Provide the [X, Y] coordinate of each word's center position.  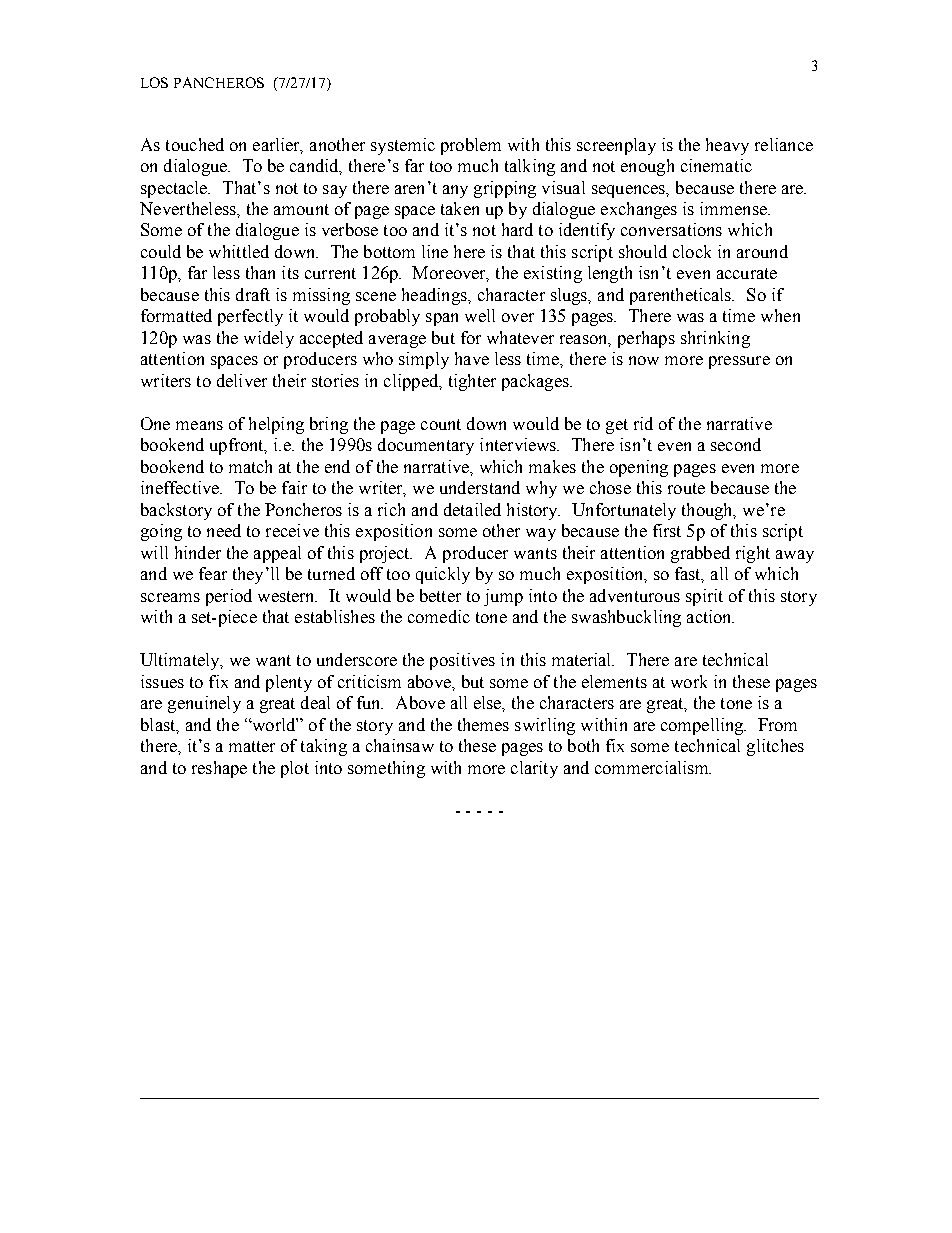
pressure [739, 362]
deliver [242, 380]
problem [471, 146]
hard [517, 229]
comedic [439, 616]
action [710, 616]
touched [195, 144]
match [250, 466]
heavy [727, 146]
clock [692, 251]
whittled [239, 251]
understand [480, 487]
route [686, 488]
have [472, 358]
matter [252, 746]
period [229, 597]
